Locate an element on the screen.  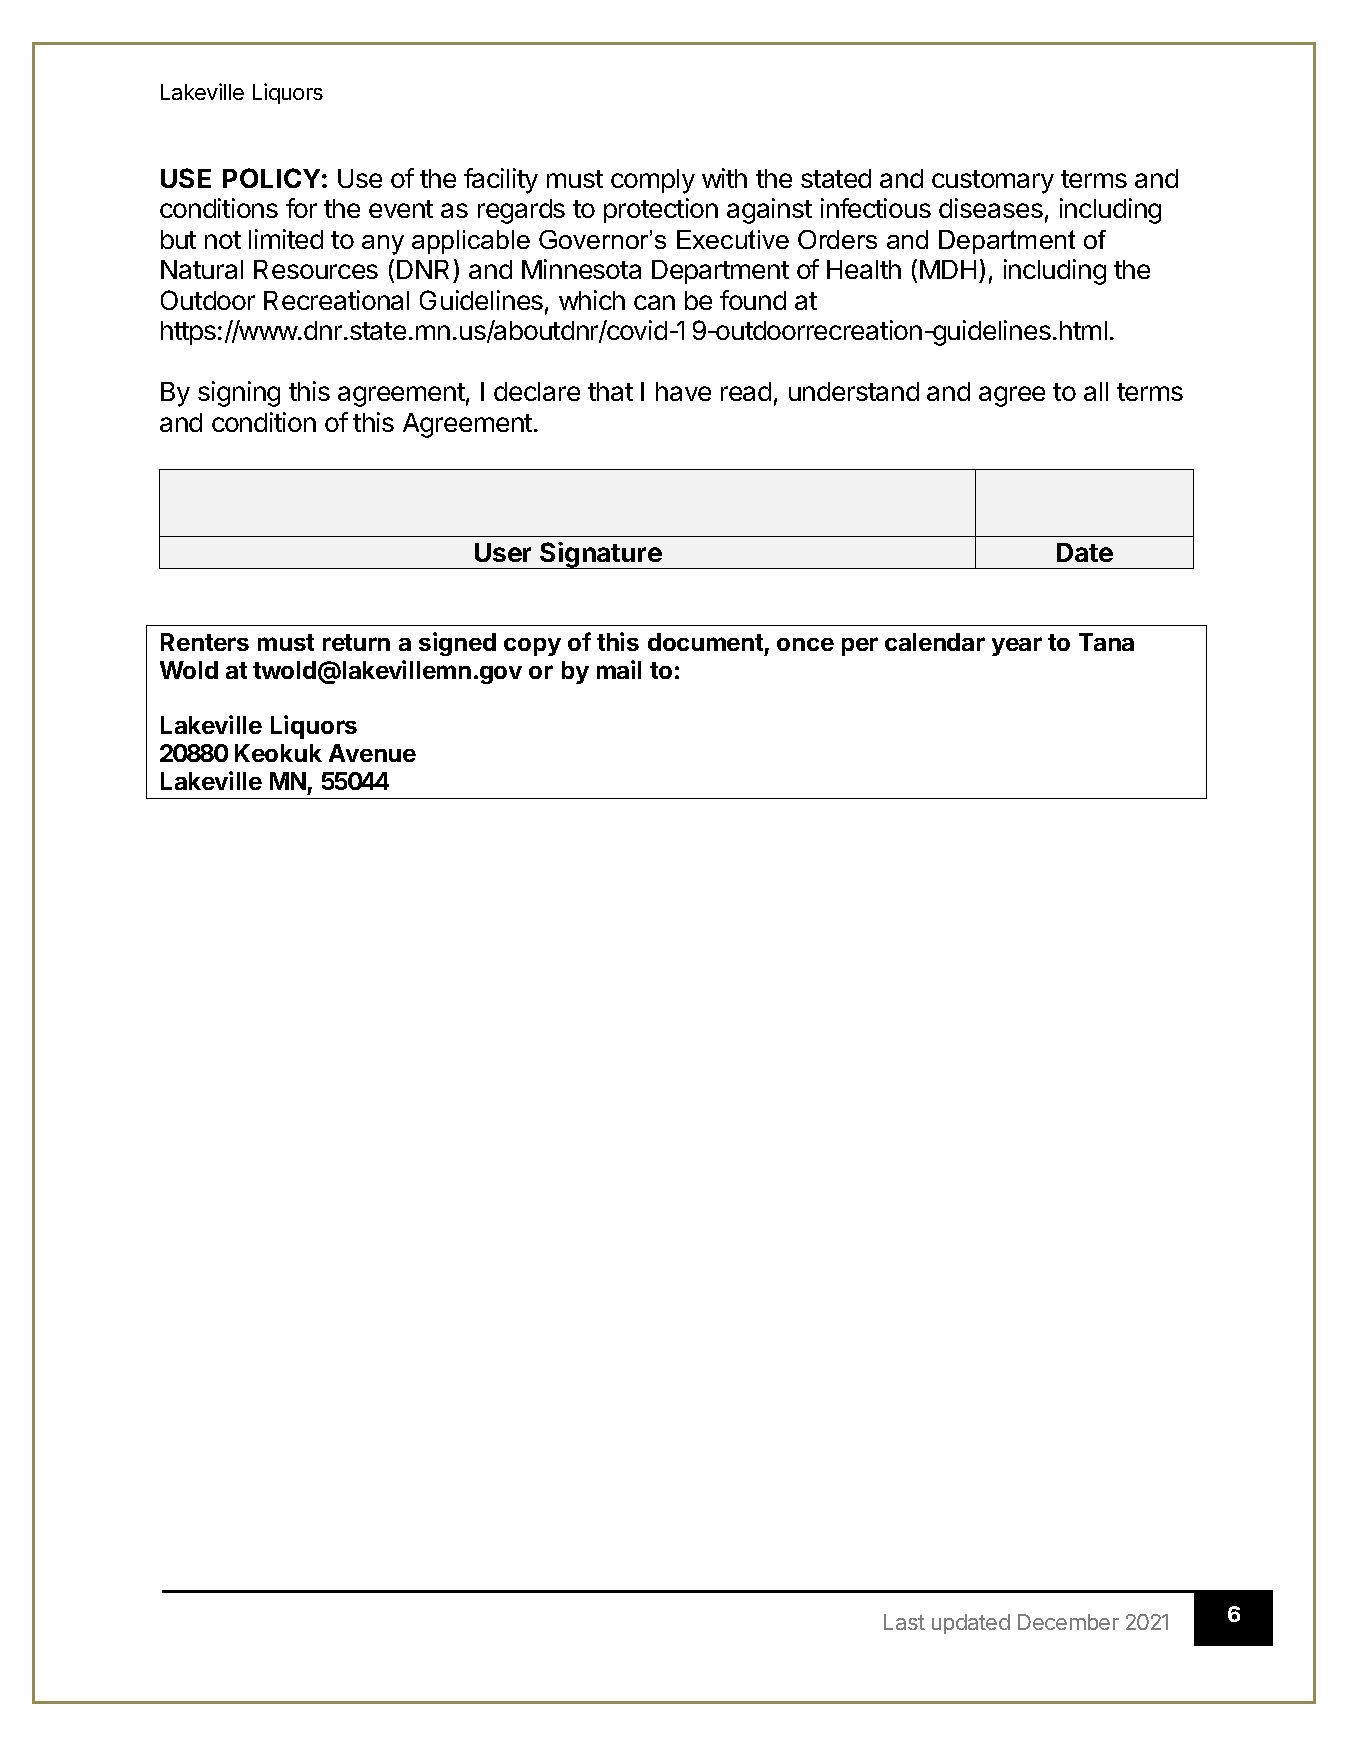
for is located at coordinates (301, 208).
